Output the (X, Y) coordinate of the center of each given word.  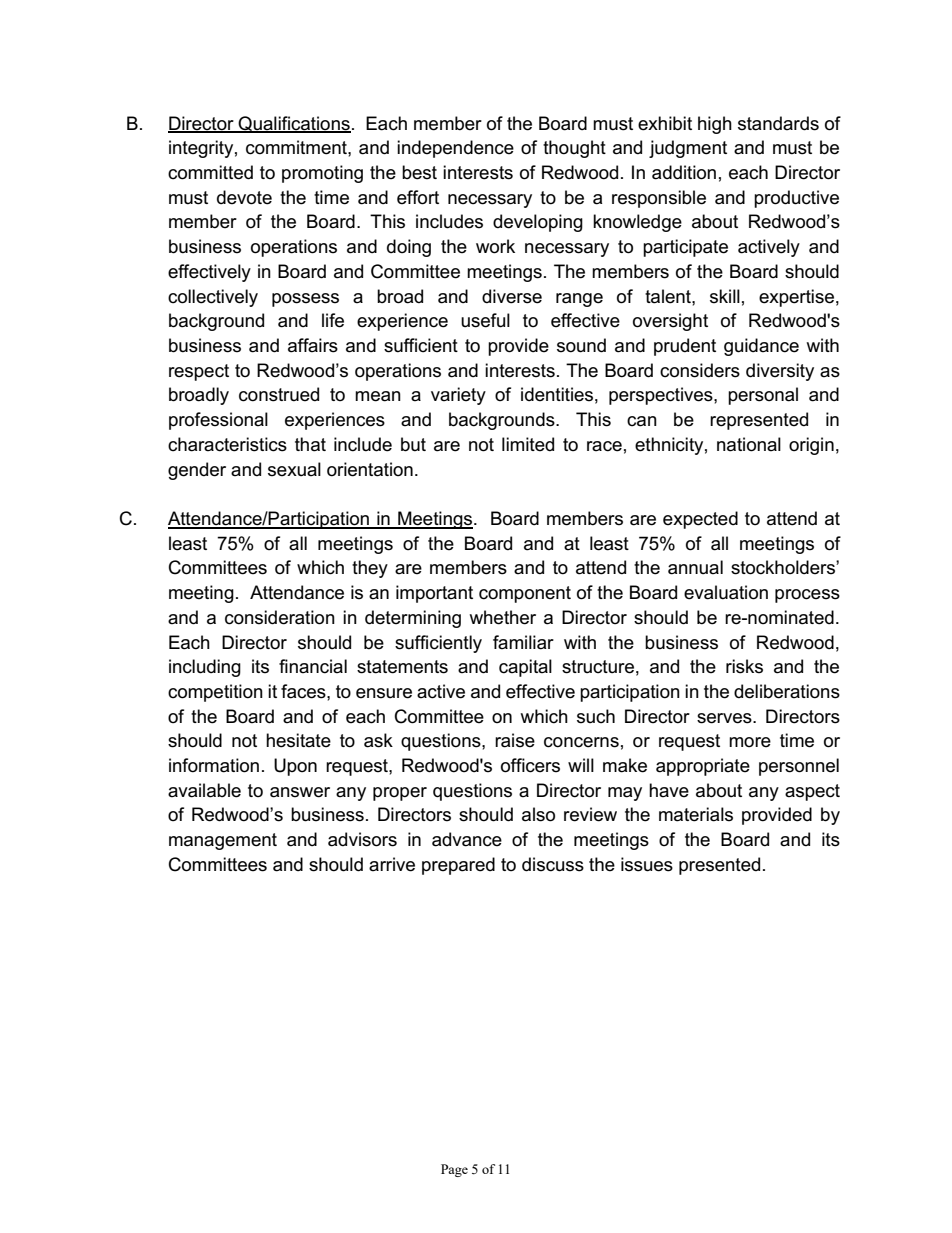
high (715, 125)
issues (647, 864)
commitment (297, 147)
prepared (458, 866)
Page (454, 1170)
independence (455, 149)
